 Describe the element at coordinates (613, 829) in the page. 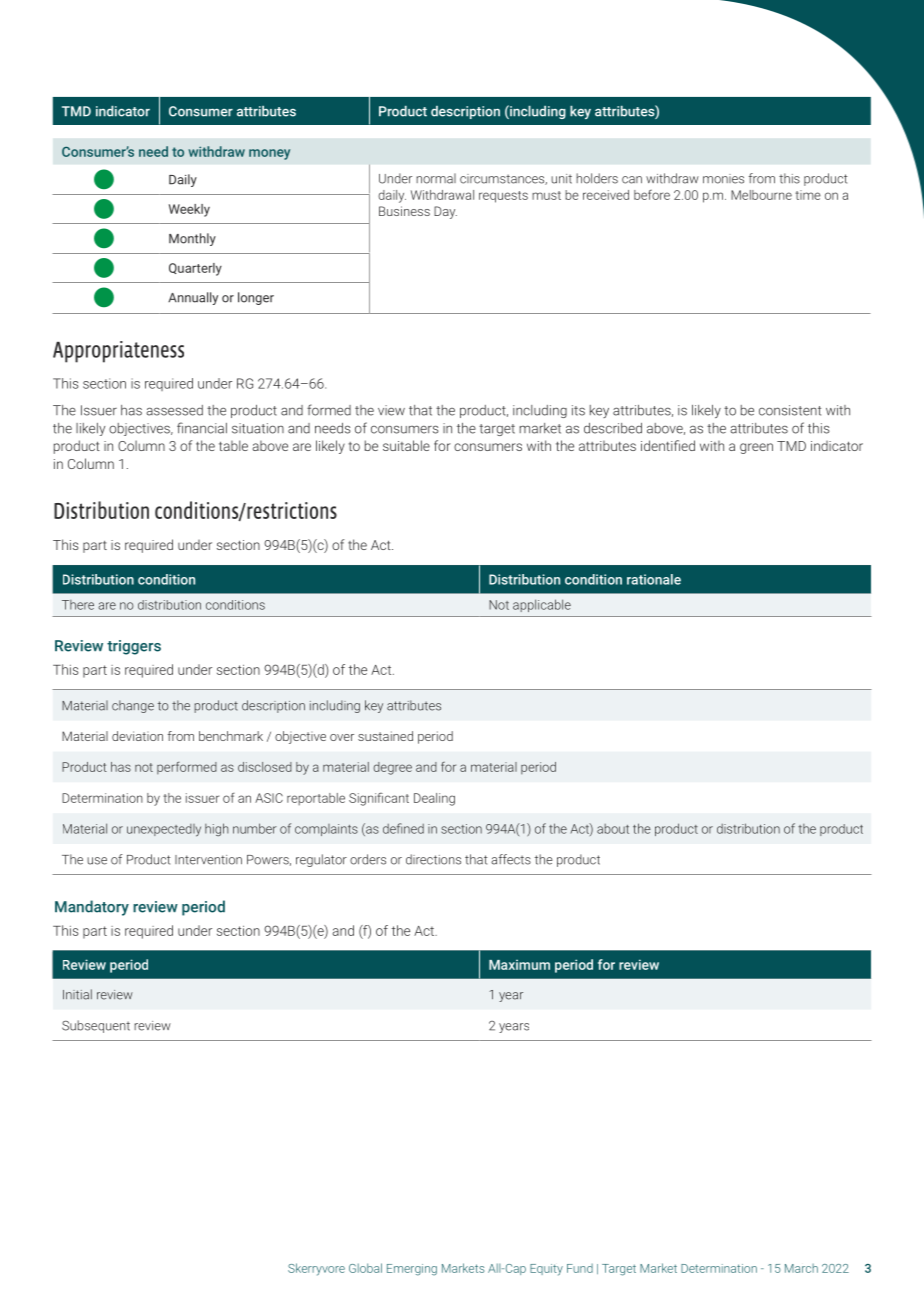

I see `about` at that location.
